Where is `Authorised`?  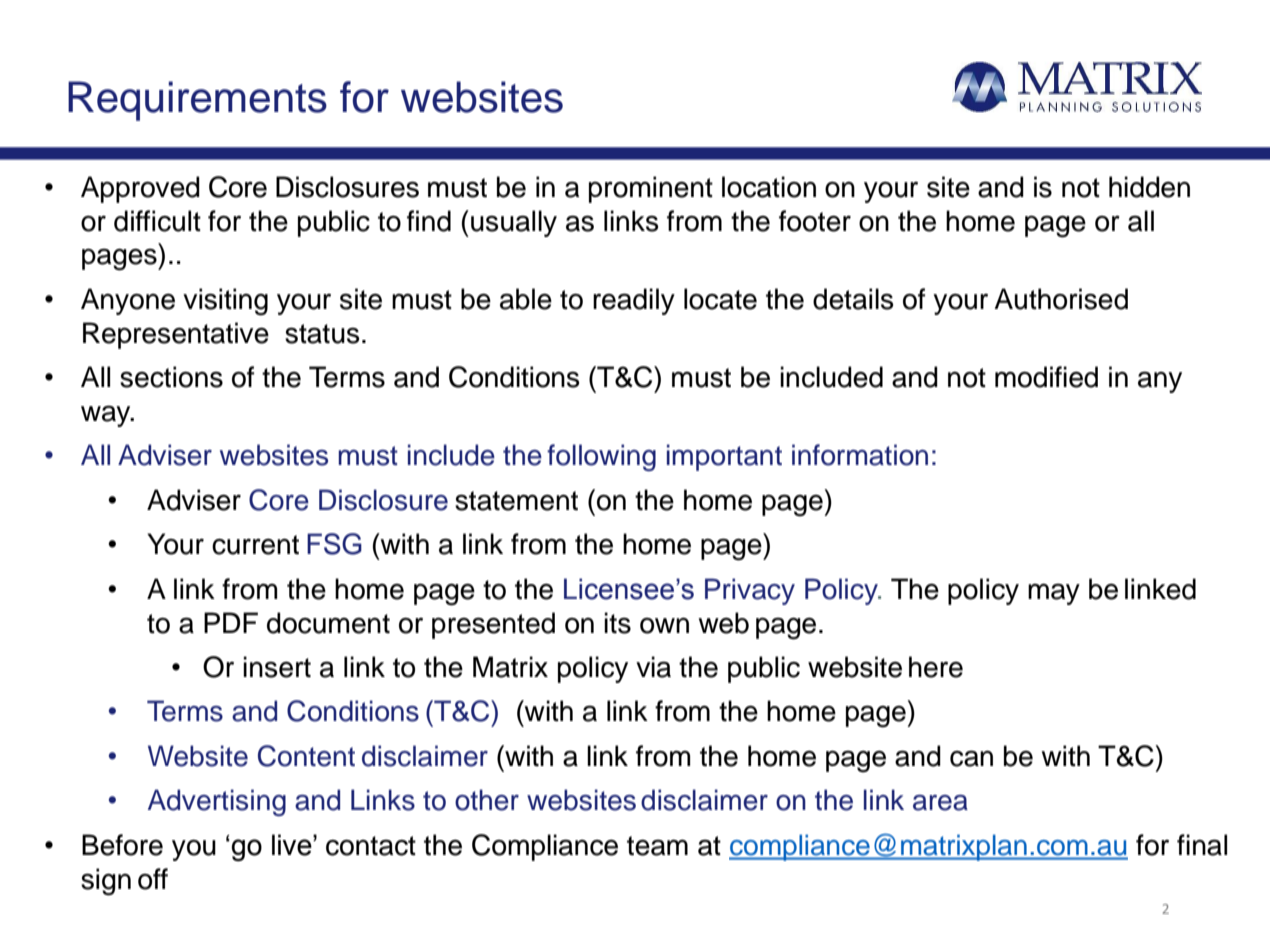
Authorised is located at coordinates (1061, 299).
